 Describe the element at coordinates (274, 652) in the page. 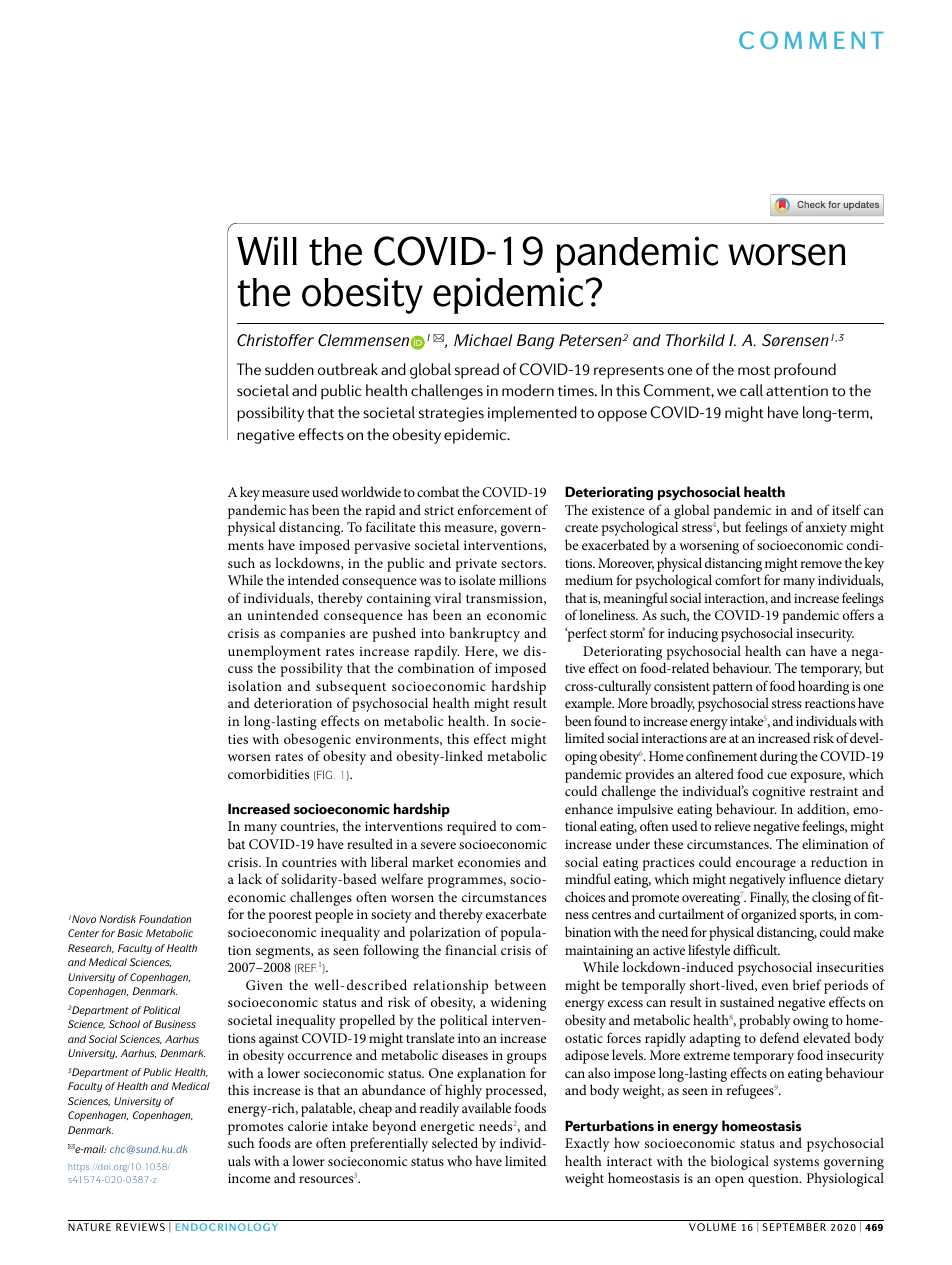

I see `unemployment` at that location.
